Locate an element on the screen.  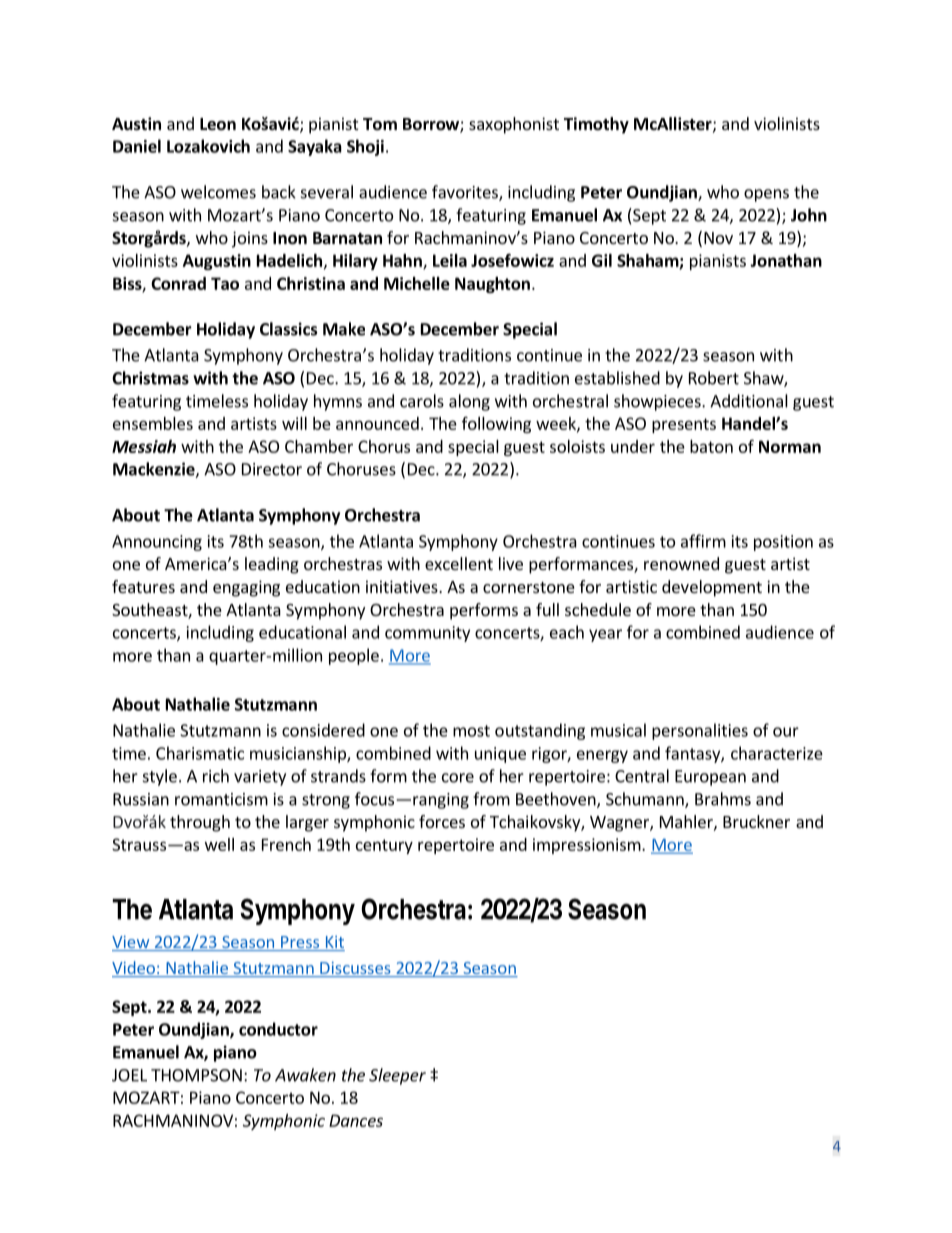
favorites is located at coordinates (466, 193).
